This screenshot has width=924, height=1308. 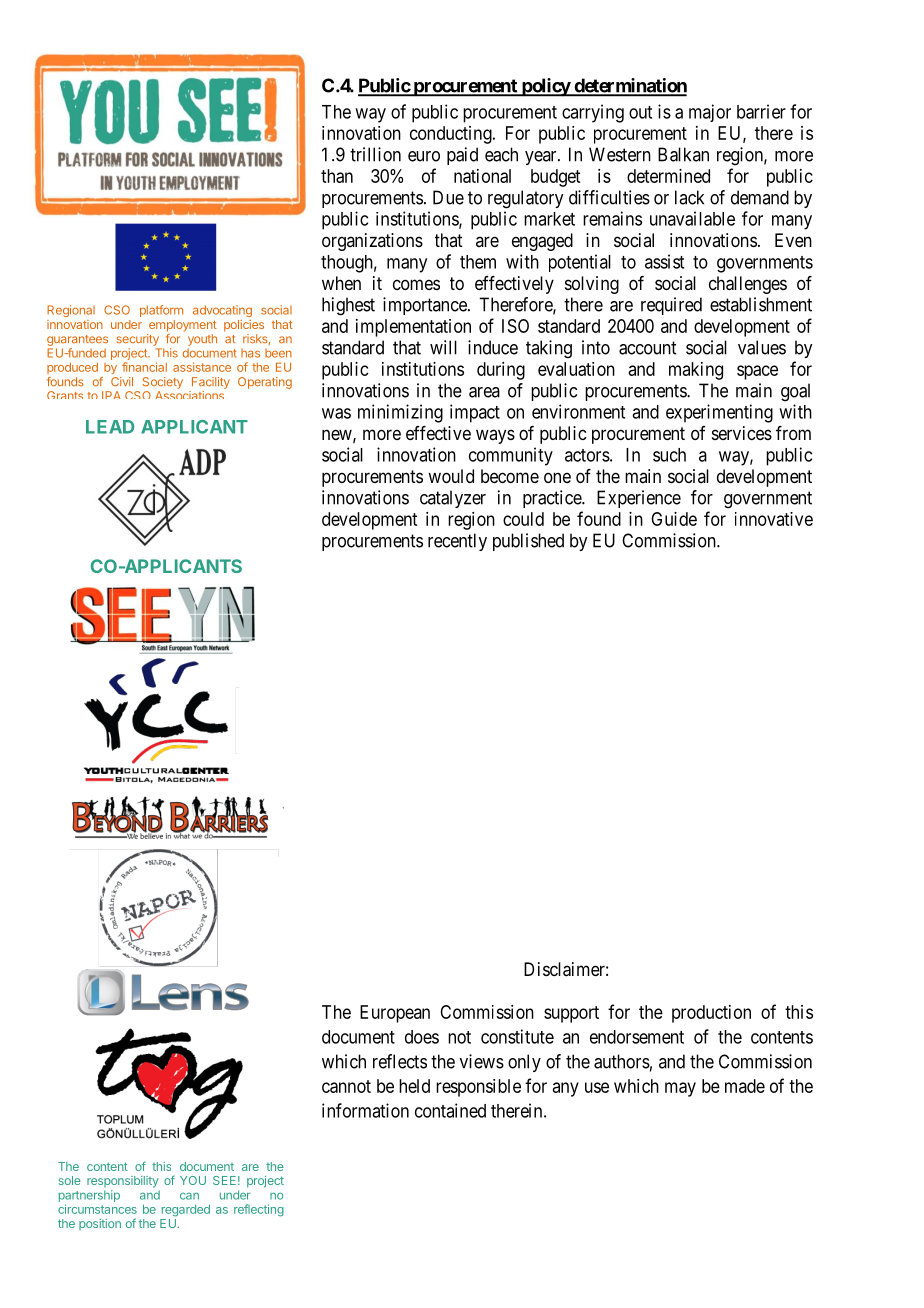 What do you see at coordinates (683, 154) in the screenshot?
I see `Balkan` at bounding box center [683, 154].
